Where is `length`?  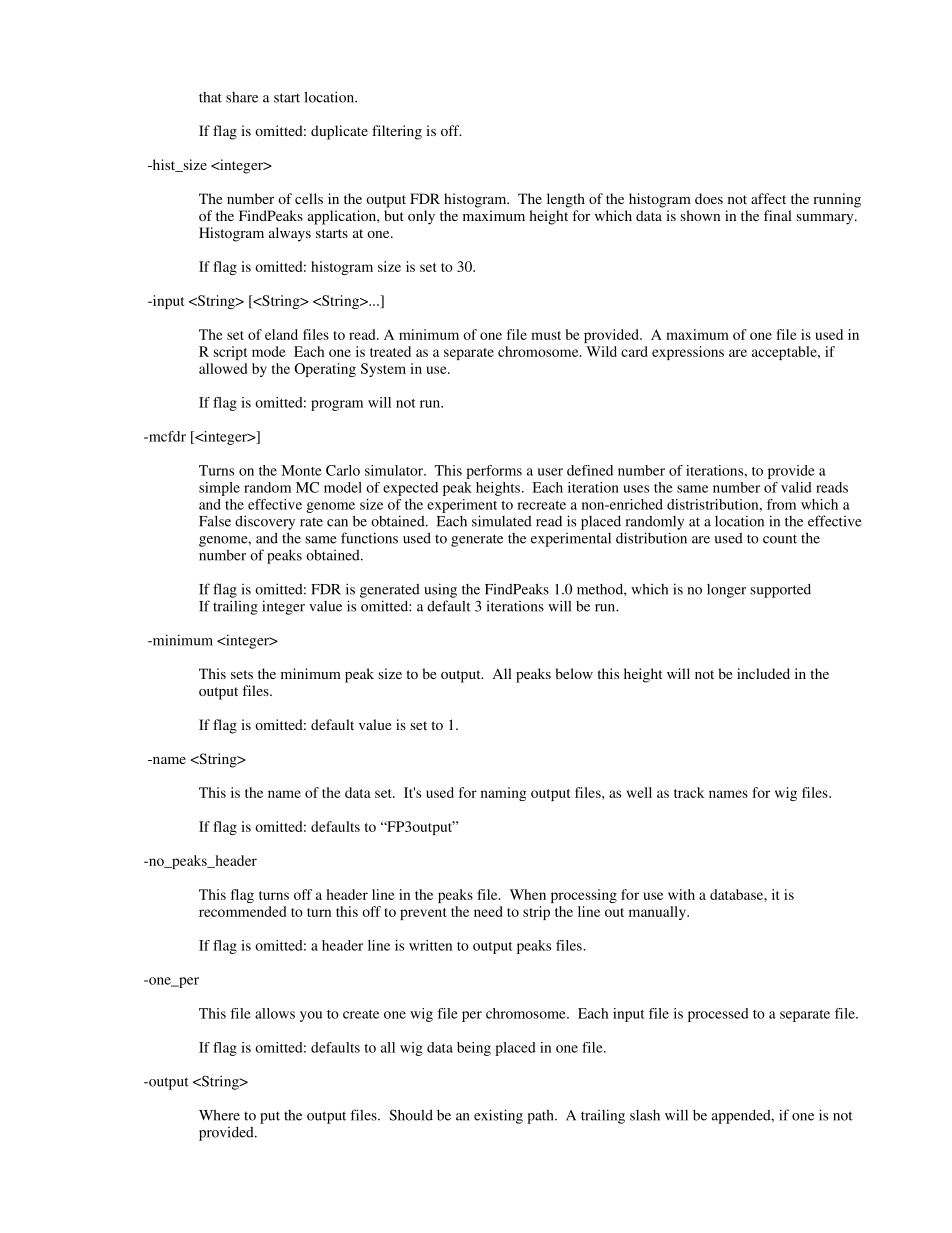 length is located at coordinates (566, 200).
